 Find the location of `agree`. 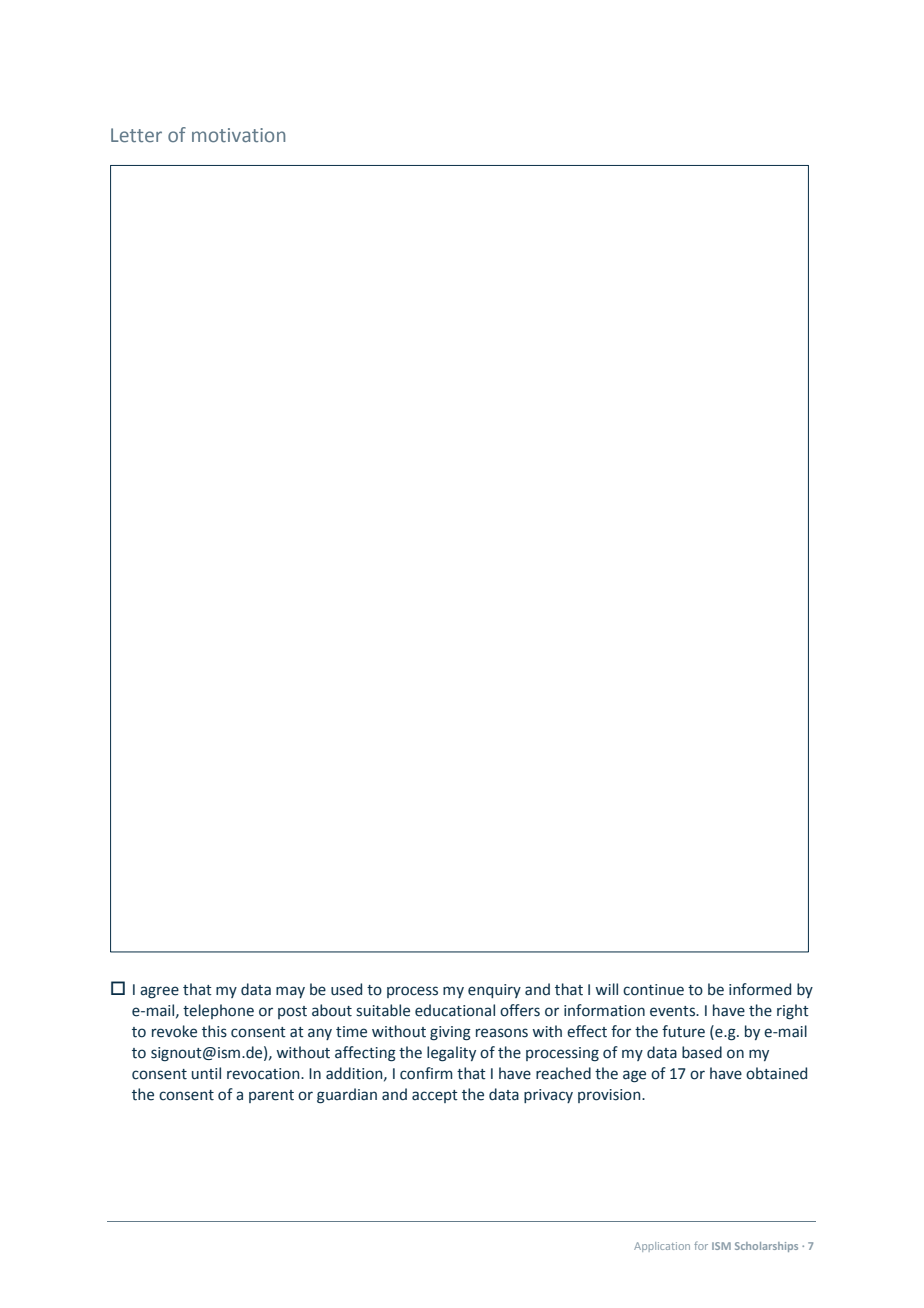

agree is located at coordinates (159, 992).
